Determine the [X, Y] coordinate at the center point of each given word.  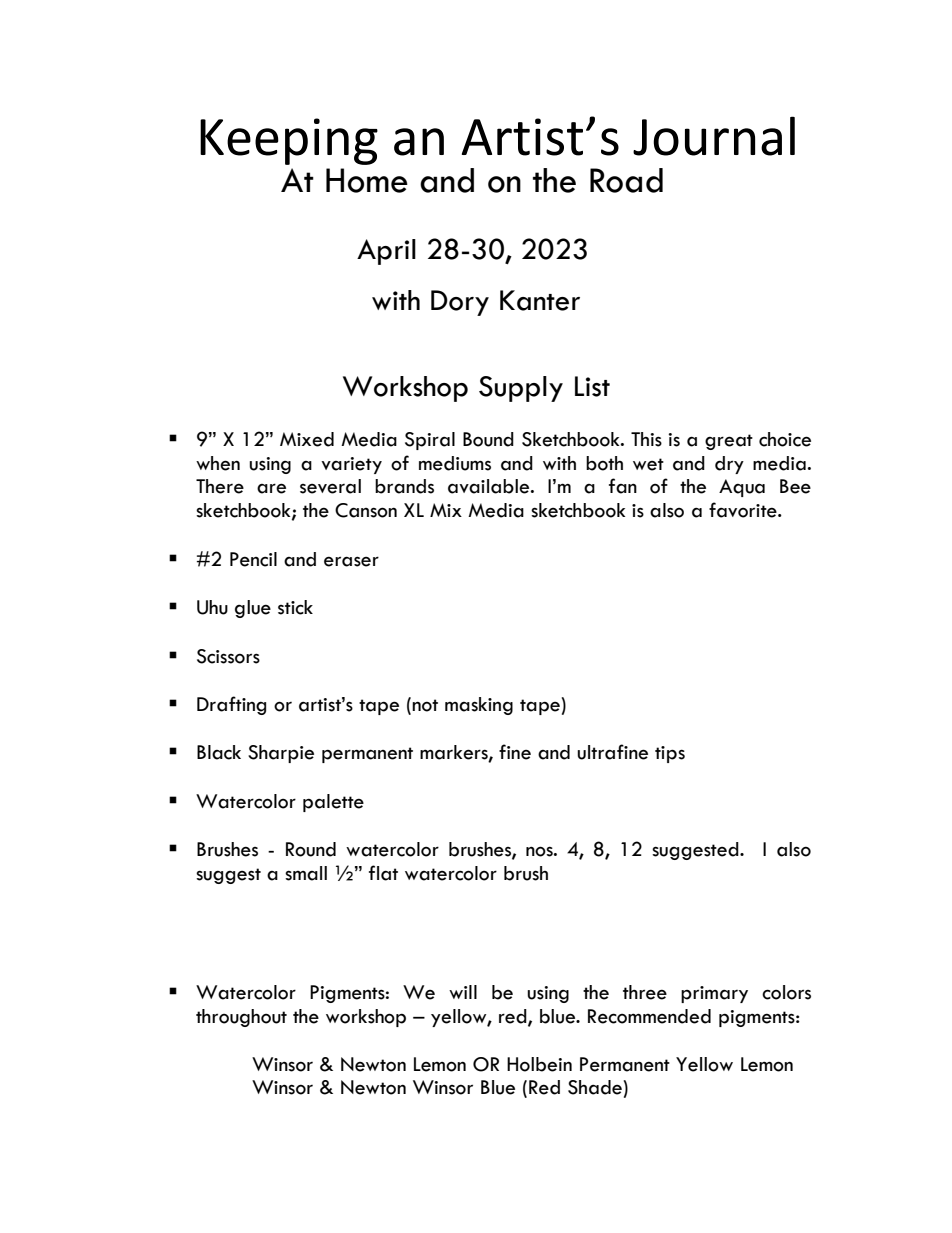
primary [714, 994]
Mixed [307, 439]
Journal [714, 136]
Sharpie [281, 754]
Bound [488, 439]
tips [670, 754]
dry [729, 465]
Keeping [289, 141]
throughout [241, 1018]
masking [479, 706]
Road [626, 180]
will [463, 992]
